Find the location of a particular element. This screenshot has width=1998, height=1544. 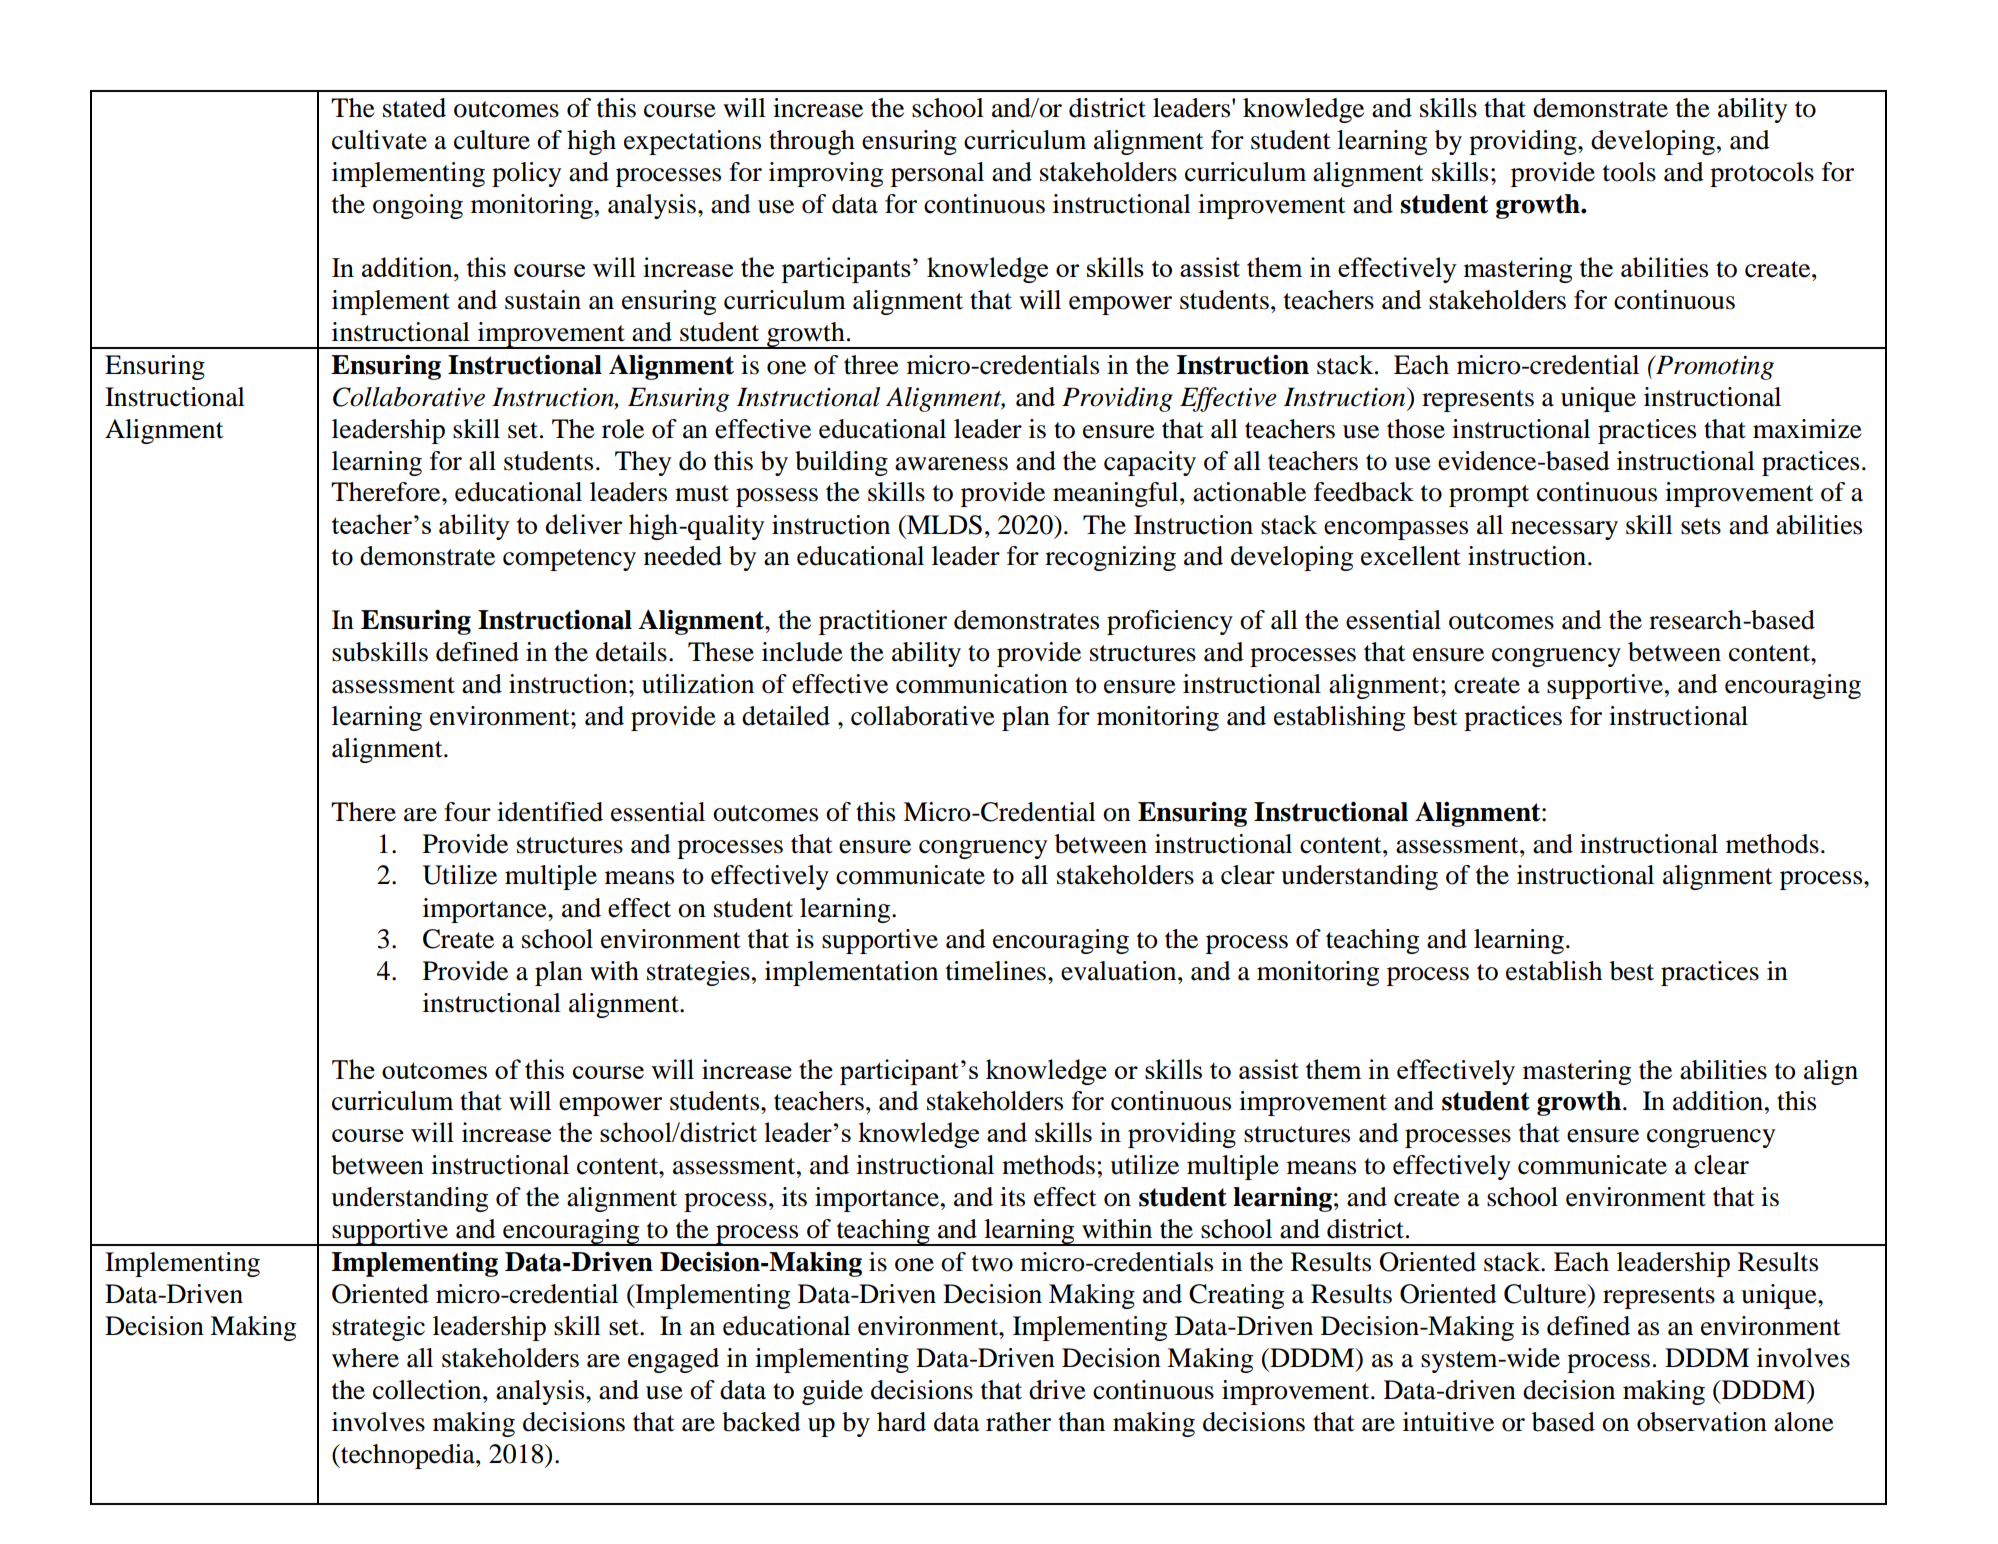

collection is located at coordinates (428, 1390).
